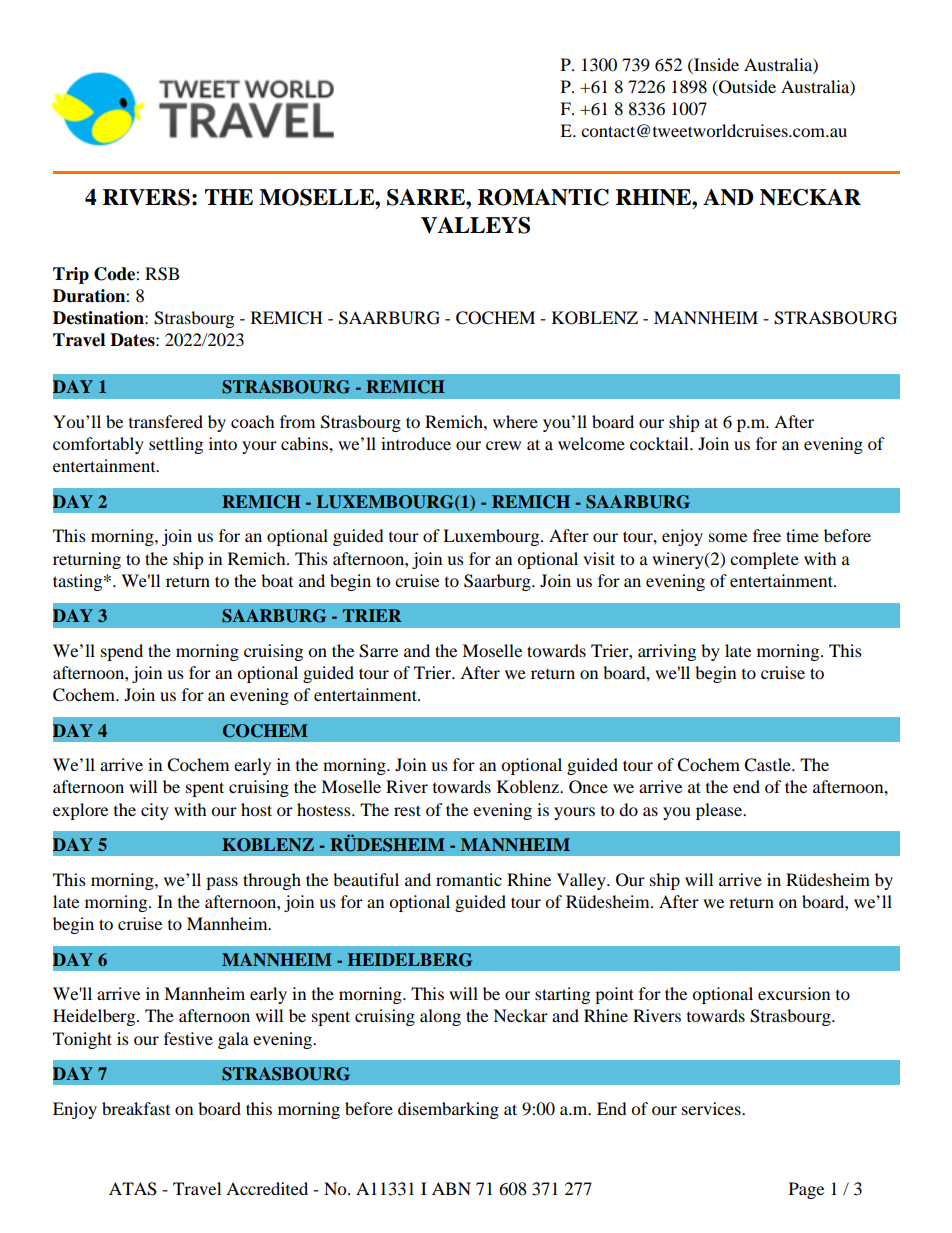 This screenshot has width=952, height=1233. What do you see at coordinates (407, 810) in the screenshot?
I see `rest` at bounding box center [407, 810].
